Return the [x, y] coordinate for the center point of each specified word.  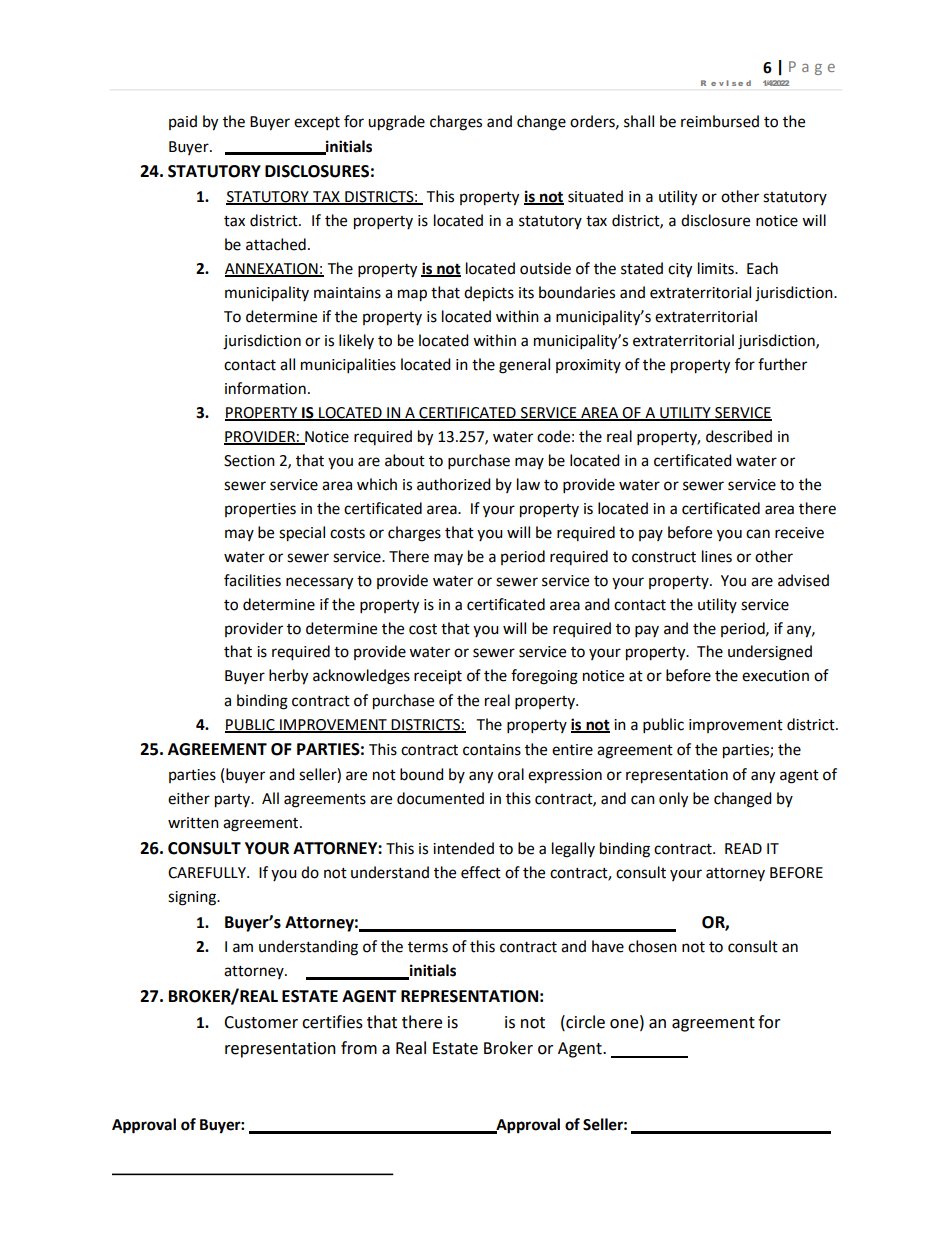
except [317, 124]
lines [717, 556]
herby [288, 677]
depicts [489, 294]
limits [717, 268]
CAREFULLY [208, 873]
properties [260, 510]
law [528, 484]
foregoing [544, 677]
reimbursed [720, 121]
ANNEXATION [272, 270]
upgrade [396, 123]
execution [775, 676]
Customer [261, 1022]
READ [743, 848]
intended [463, 848]
